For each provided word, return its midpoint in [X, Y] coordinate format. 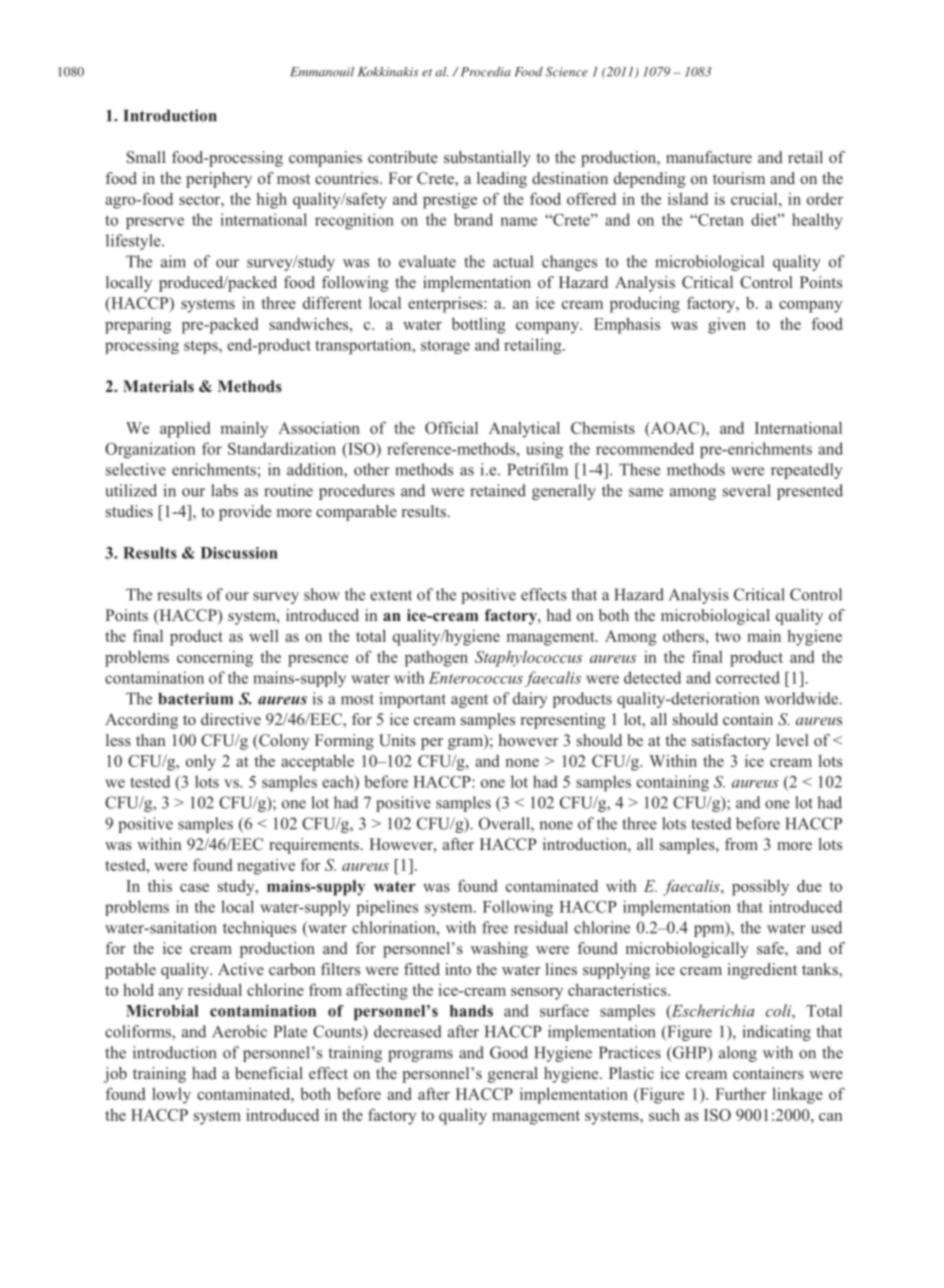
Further [740, 1094]
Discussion [239, 553]
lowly [171, 1096]
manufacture [709, 157]
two [728, 636]
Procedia [484, 72]
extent [391, 595]
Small [146, 157]
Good [509, 1052]
